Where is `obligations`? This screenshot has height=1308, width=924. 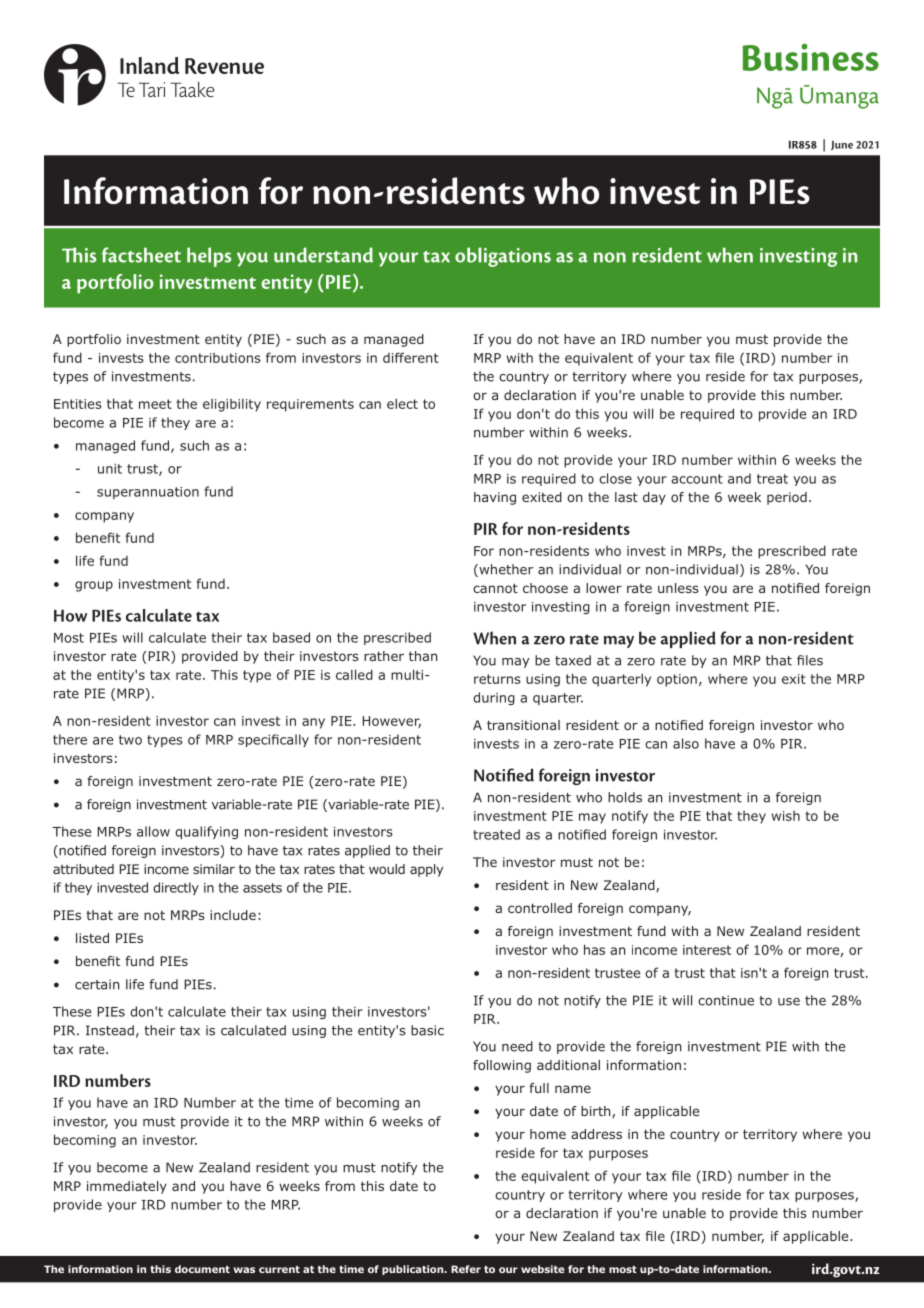
obligations is located at coordinates (503, 257).
